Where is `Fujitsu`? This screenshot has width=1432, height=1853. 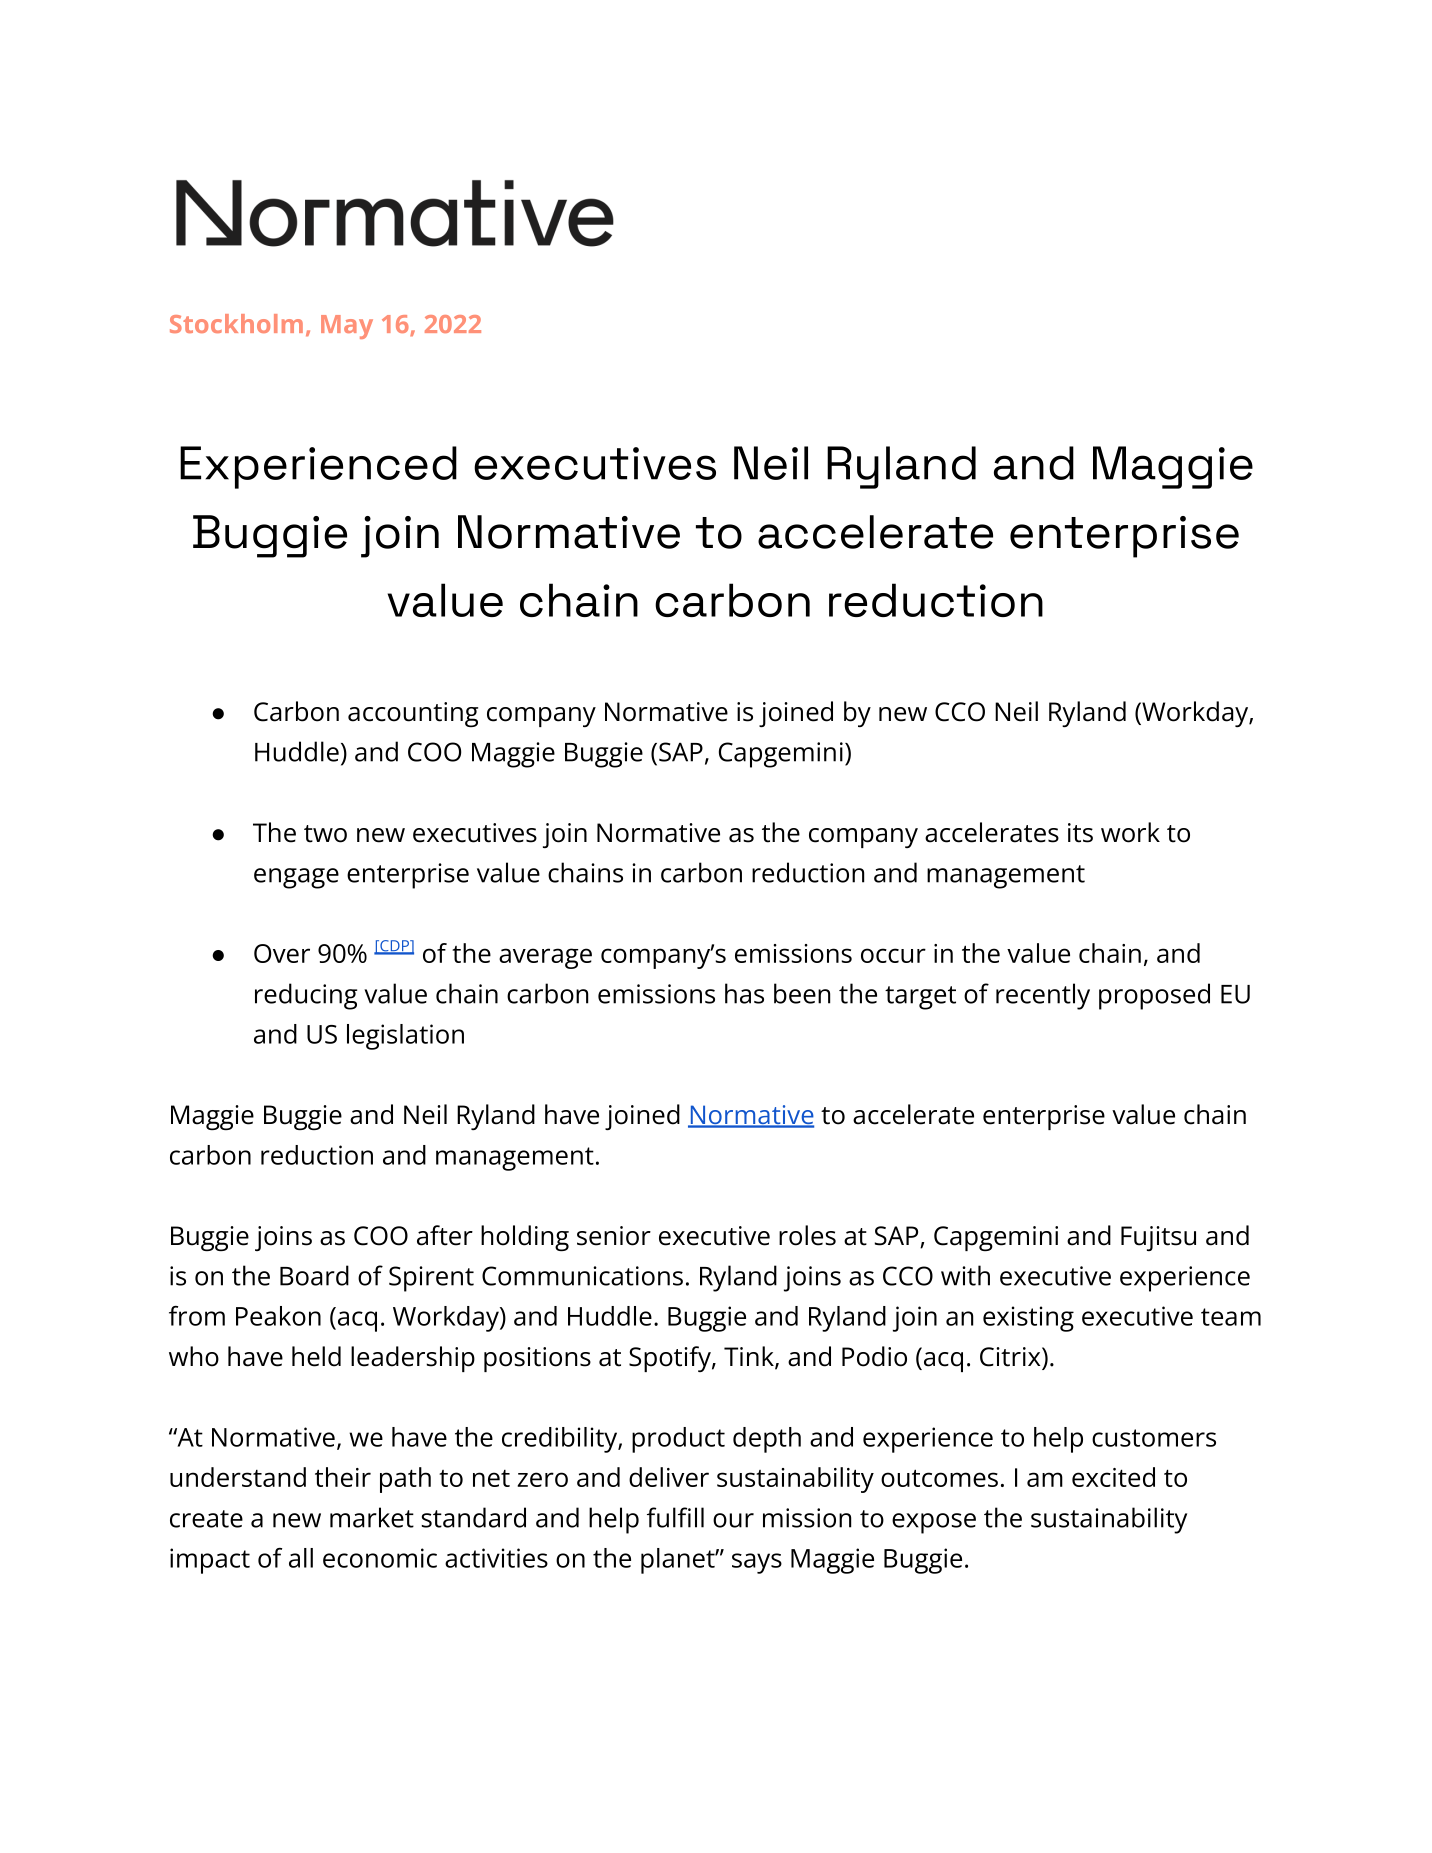
Fujitsu is located at coordinates (1158, 1238).
